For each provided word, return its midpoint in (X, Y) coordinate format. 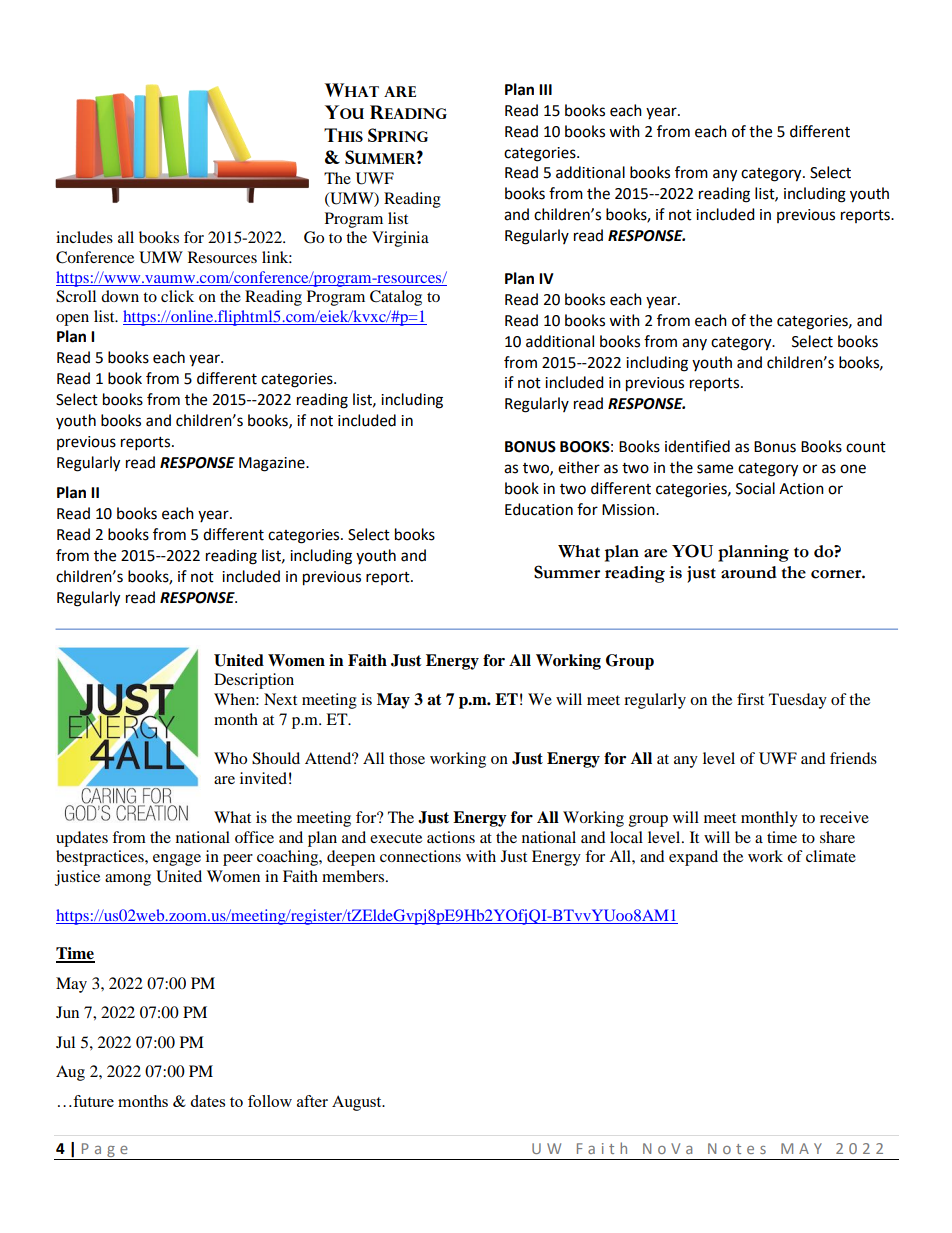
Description (254, 681)
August (358, 1103)
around (749, 572)
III (545, 89)
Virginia (400, 239)
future (92, 1101)
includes (84, 237)
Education (539, 509)
